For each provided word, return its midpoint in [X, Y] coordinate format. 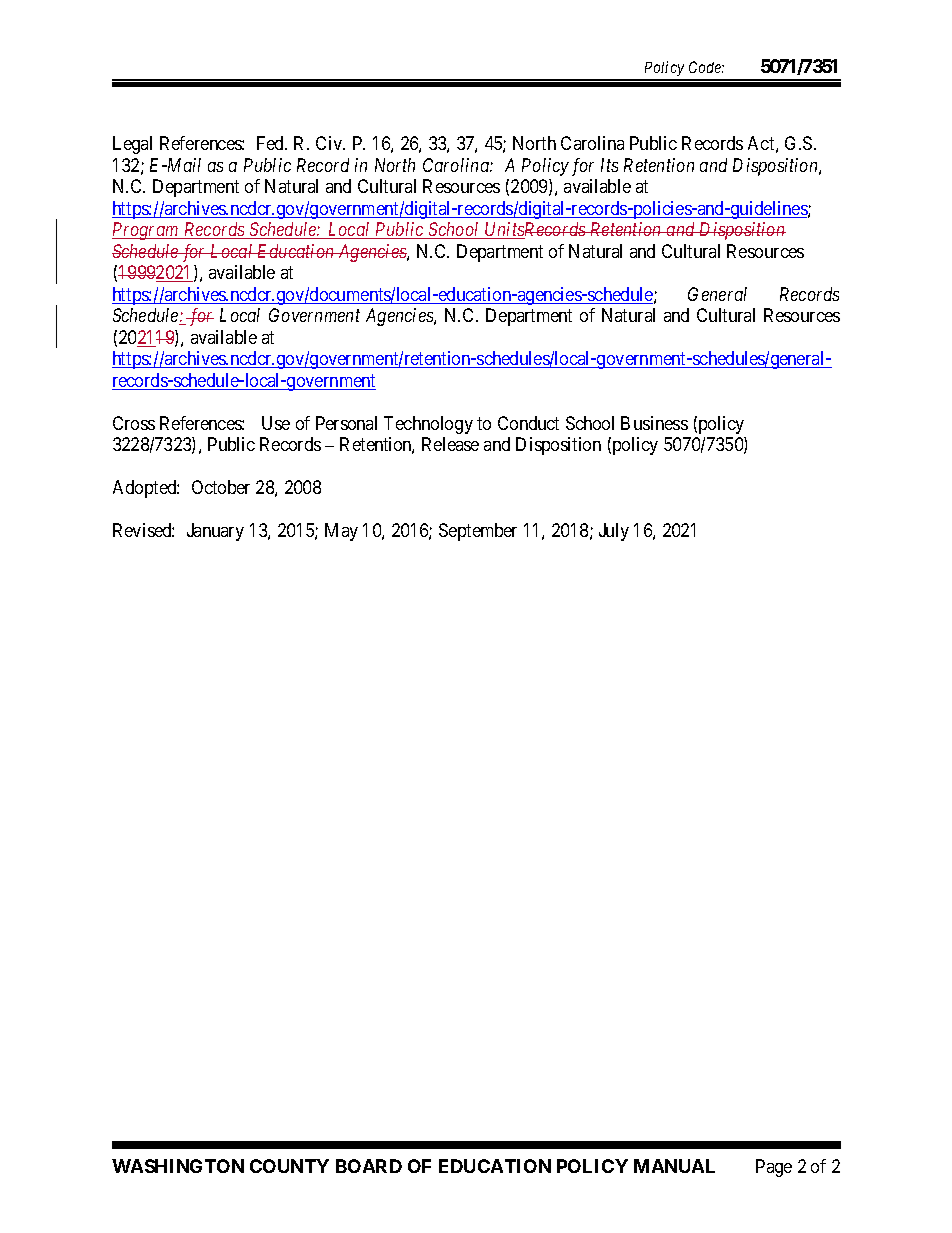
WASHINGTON [178, 1166]
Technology [428, 425]
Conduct [528, 423]
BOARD [369, 1166]
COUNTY [289, 1166]
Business [654, 423]
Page [774, 1168]
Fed [272, 143]
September [478, 532]
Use [276, 423]
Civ [330, 143]
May [341, 532]
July [614, 532]
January [215, 532]
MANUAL [674, 1166]
